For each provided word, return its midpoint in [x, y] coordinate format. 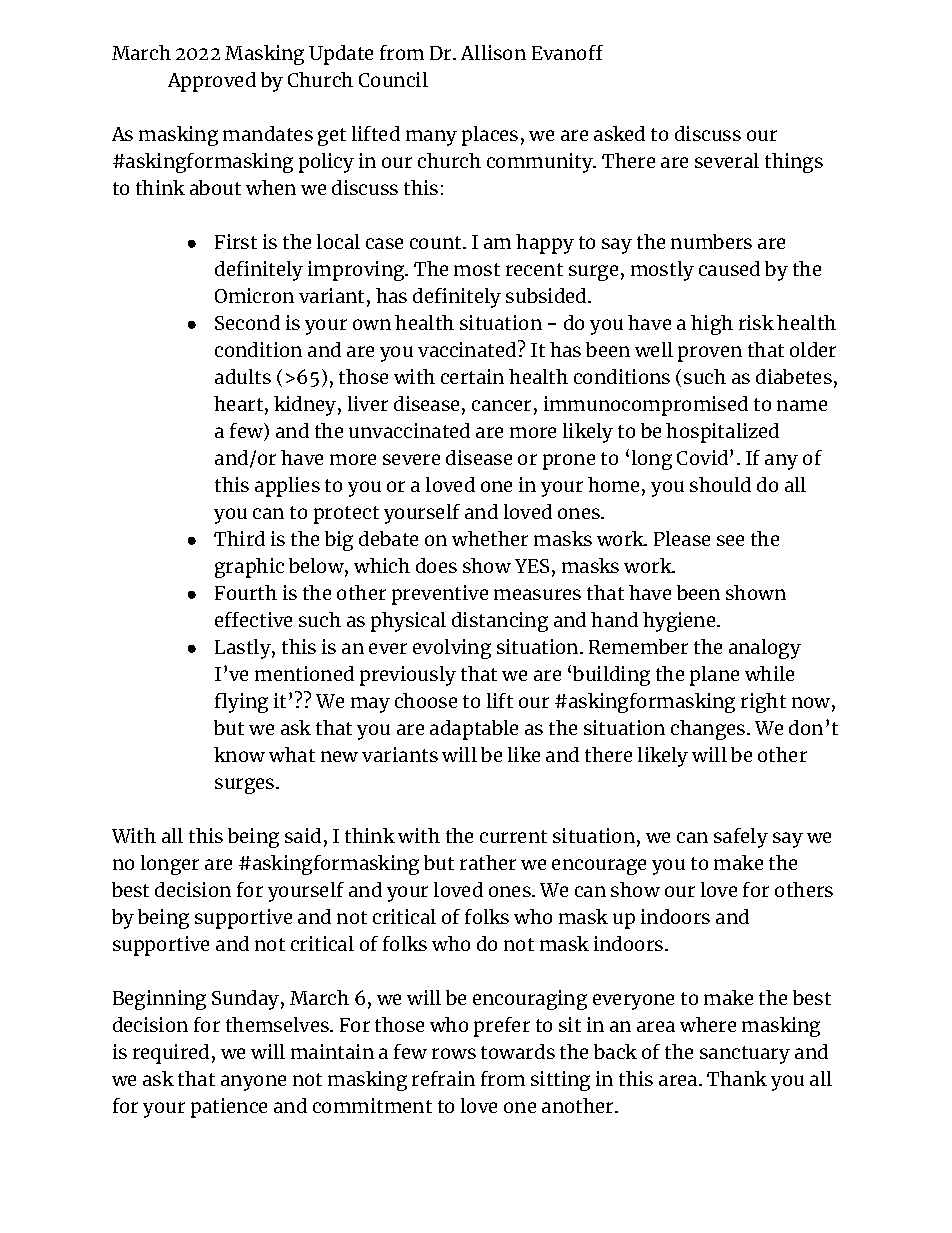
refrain [443, 1078]
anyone [253, 1083]
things [794, 163]
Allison [493, 52]
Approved [212, 82]
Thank [737, 1078]
